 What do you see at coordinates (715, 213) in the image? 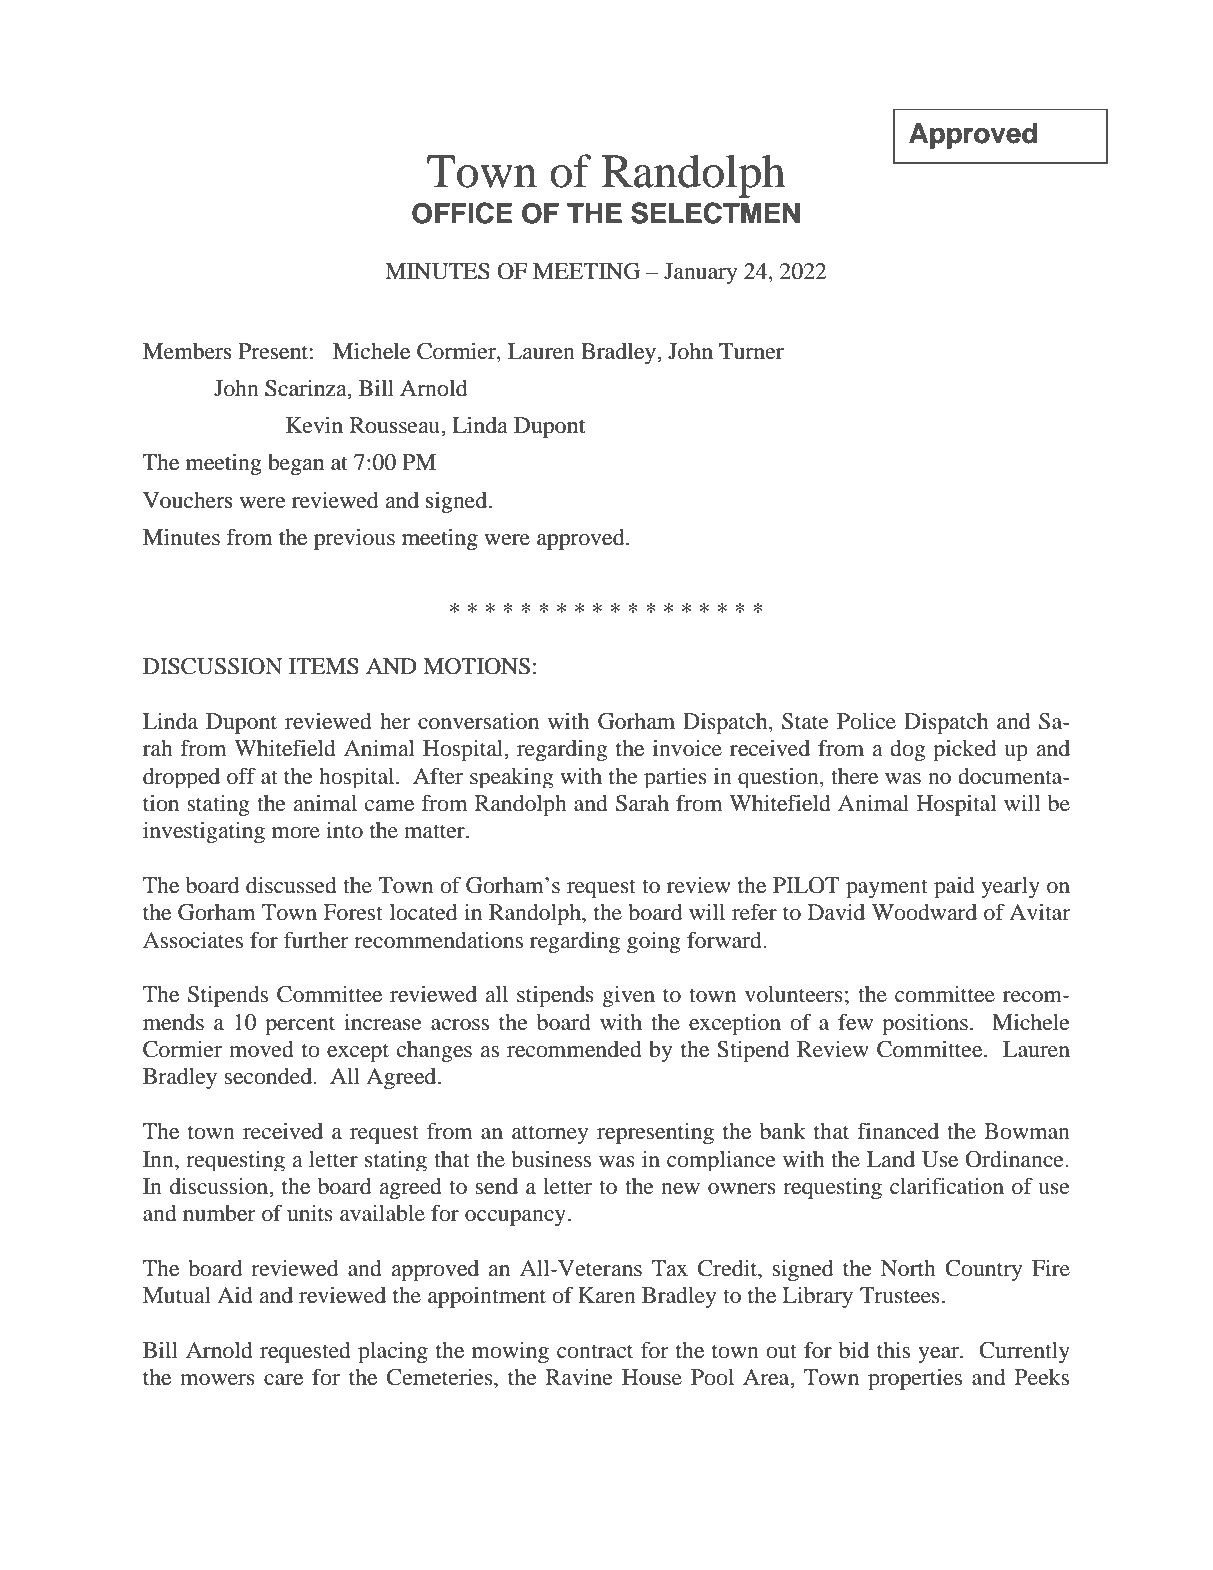
I see `SELECTMEN` at bounding box center [715, 213].
